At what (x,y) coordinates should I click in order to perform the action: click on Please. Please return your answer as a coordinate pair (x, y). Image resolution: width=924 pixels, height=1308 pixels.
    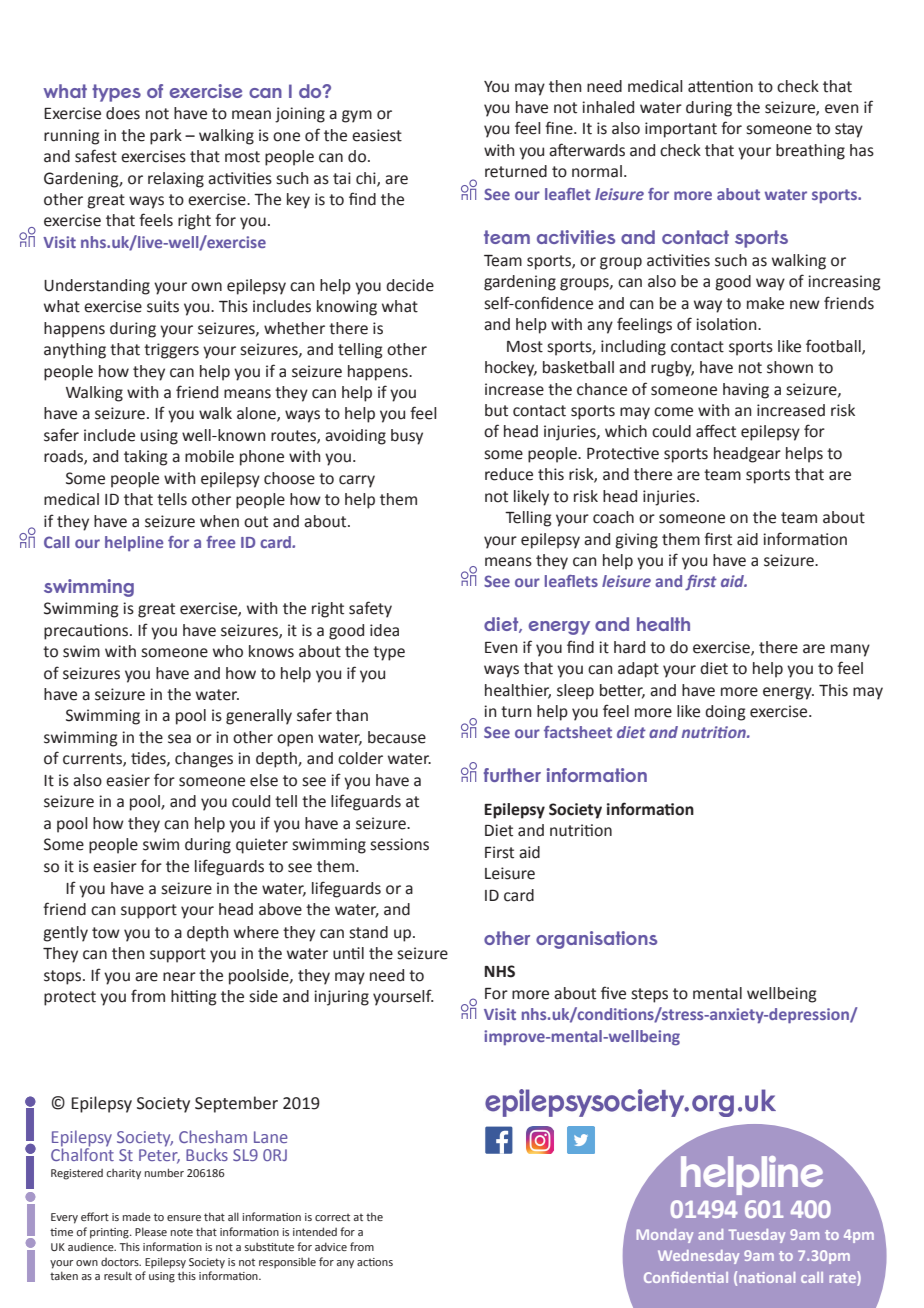
    Looking at the image, I should click on (151, 1231).
